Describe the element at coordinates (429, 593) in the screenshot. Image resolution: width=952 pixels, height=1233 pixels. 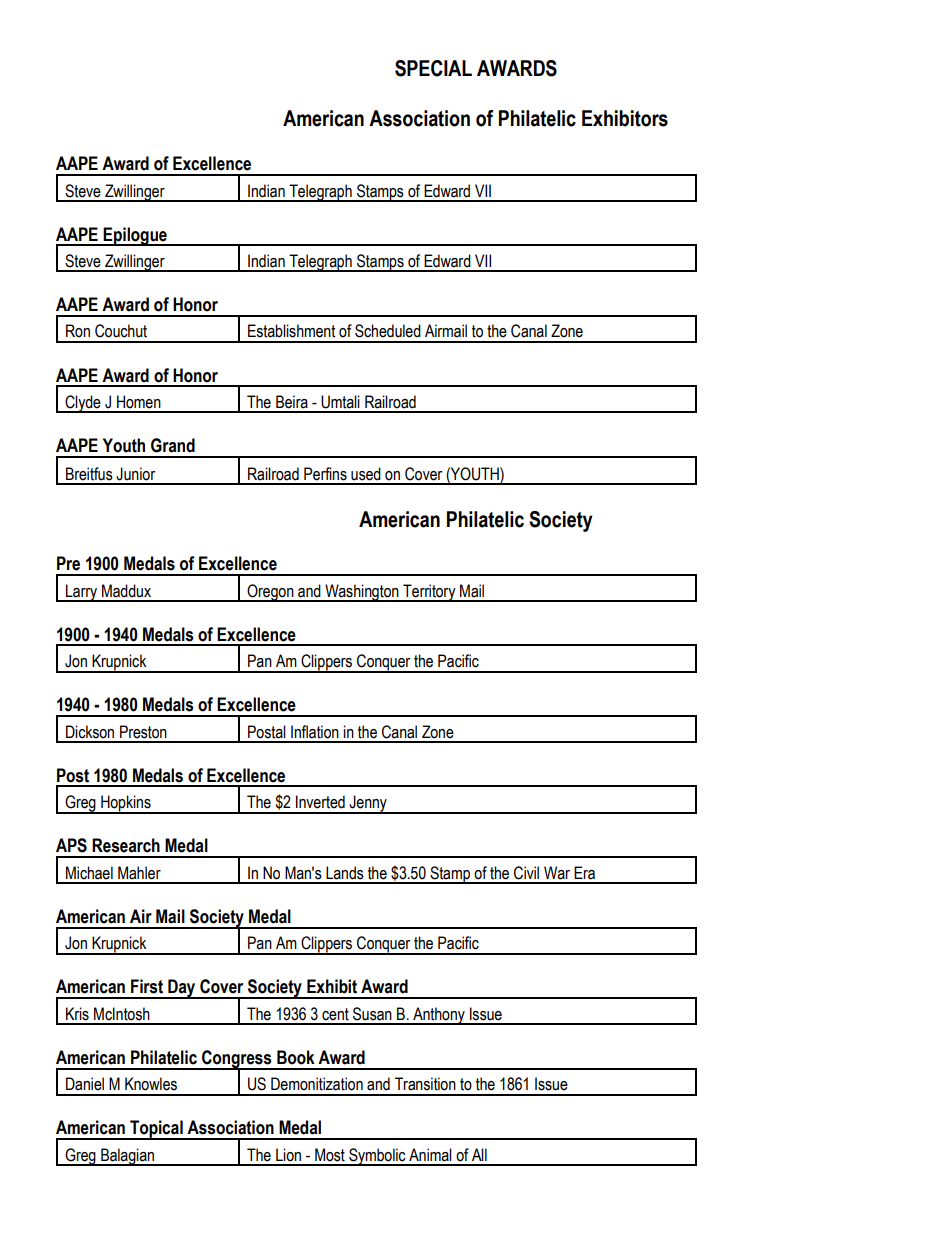
I see `Territory` at that location.
